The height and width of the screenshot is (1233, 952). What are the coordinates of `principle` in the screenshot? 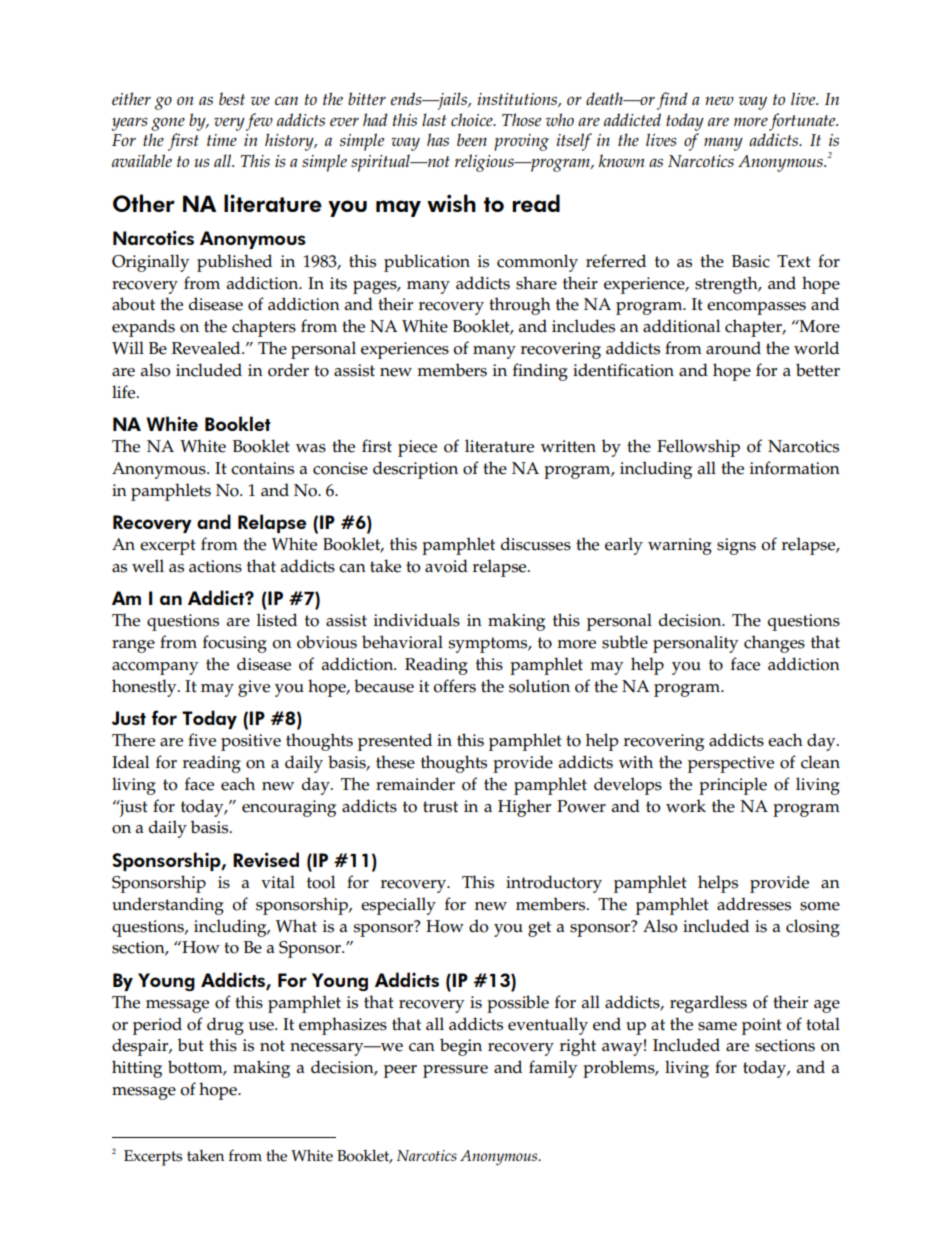 It's located at (733, 786).
